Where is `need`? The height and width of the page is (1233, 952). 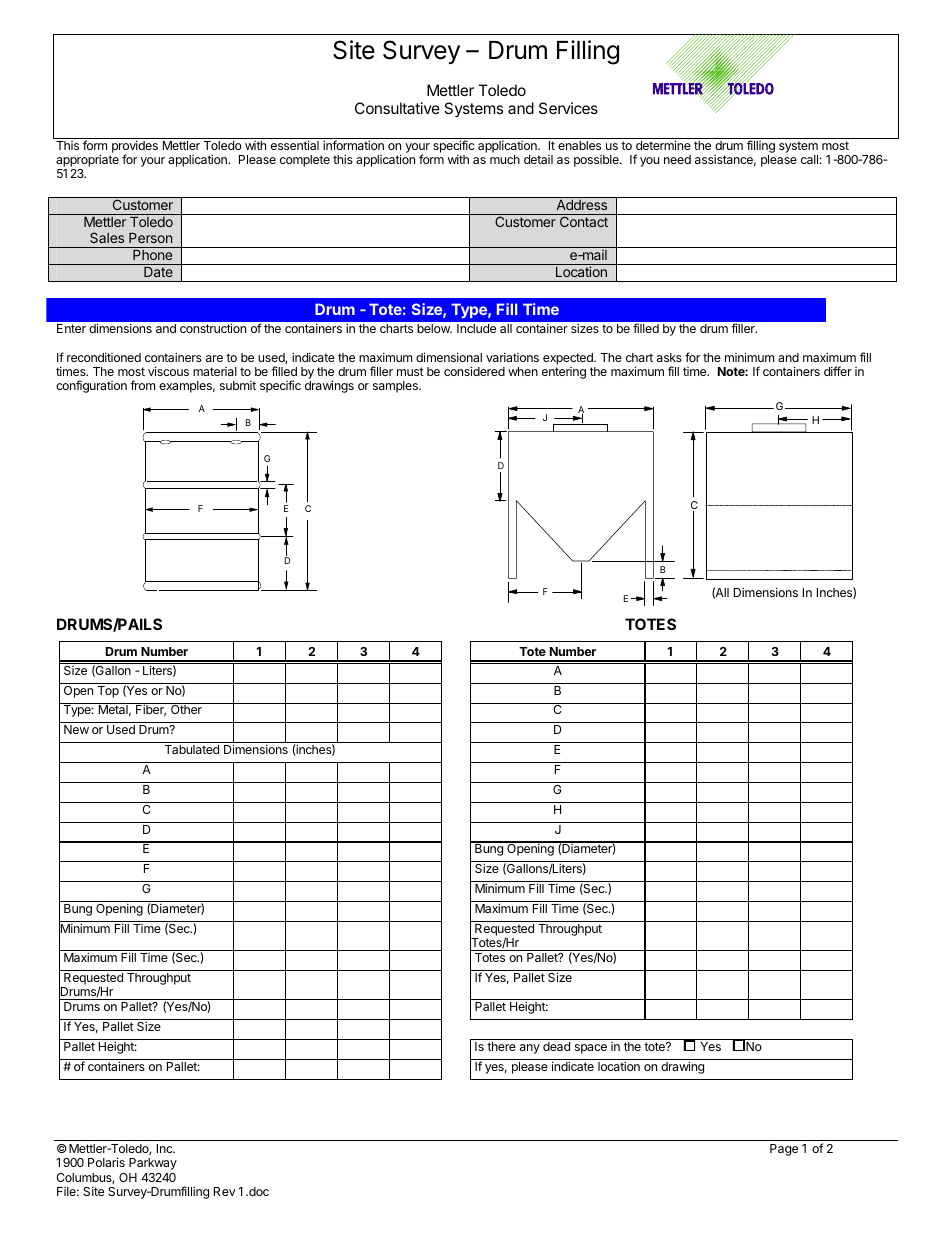 need is located at coordinates (677, 159).
